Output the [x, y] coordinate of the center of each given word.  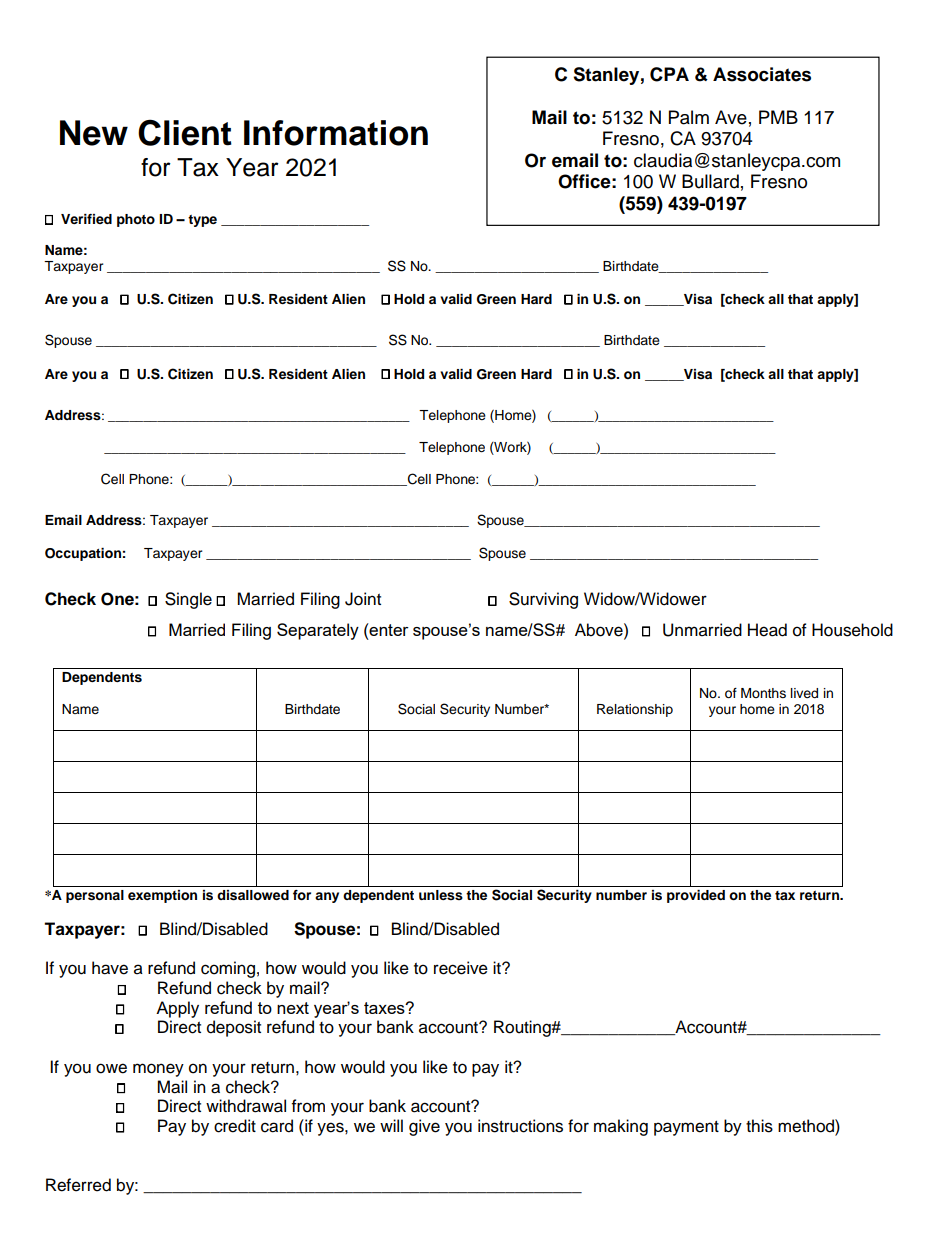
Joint [363, 599]
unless [441, 895]
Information [336, 133]
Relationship [635, 710]
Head [767, 630]
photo [136, 220]
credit [235, 1126]
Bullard [710, 181]
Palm [689, 117]
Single [188, 600]
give [424, 1127]
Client [185, 132]
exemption [162, 896]
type [202, 221]
